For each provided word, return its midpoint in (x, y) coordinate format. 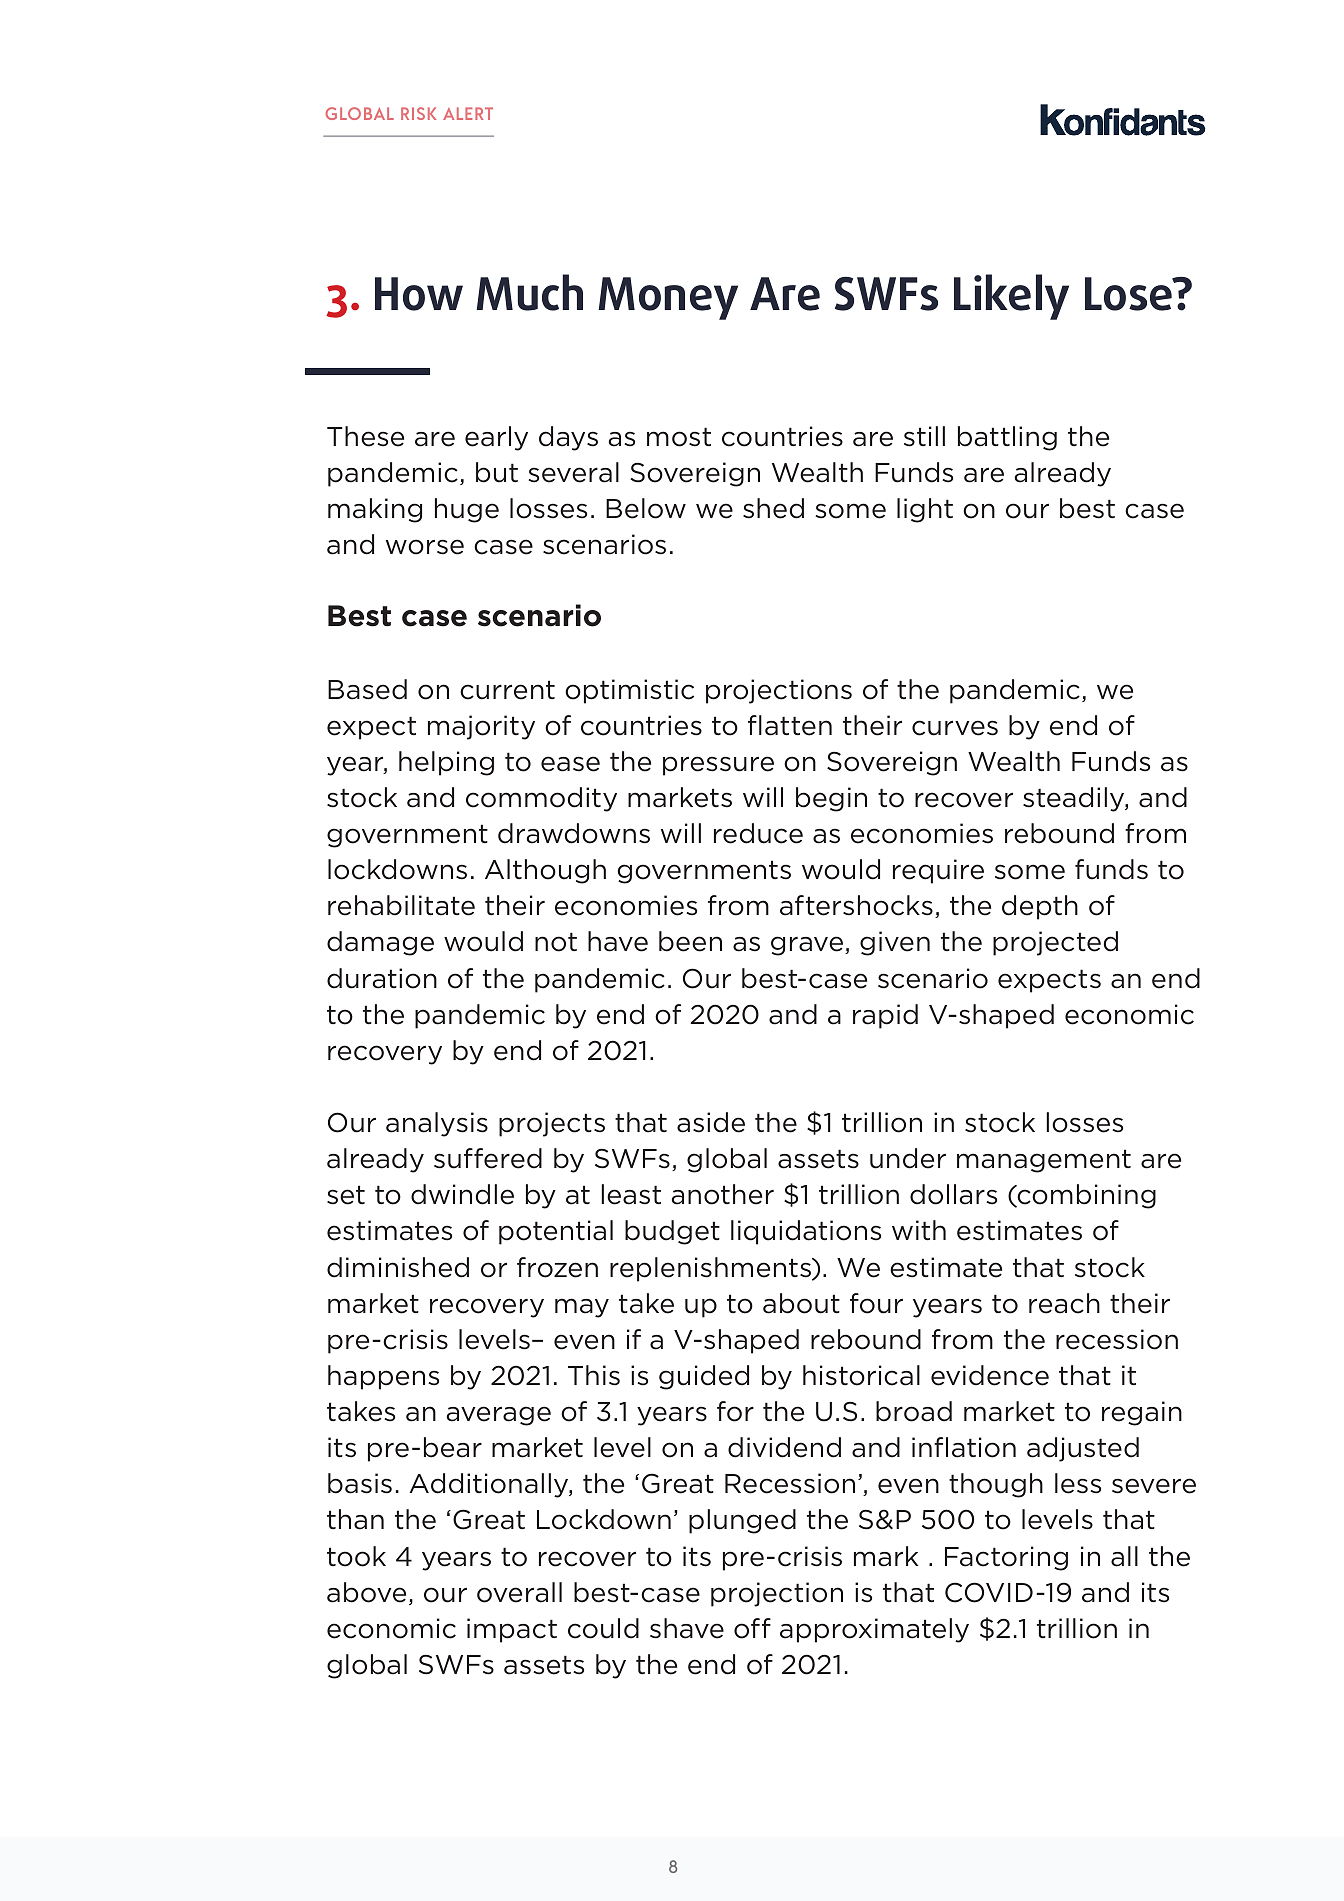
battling (1007, 438)
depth (1040, 907)
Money (668, 298)
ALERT (468, 113)
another (723, 1194)
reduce (758, 833)
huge (467, 510)
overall (519, 1592)
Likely (1011, 297)
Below (646, 508)
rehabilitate (401, 905)
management (1044, 1161)
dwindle (462, 1194)
